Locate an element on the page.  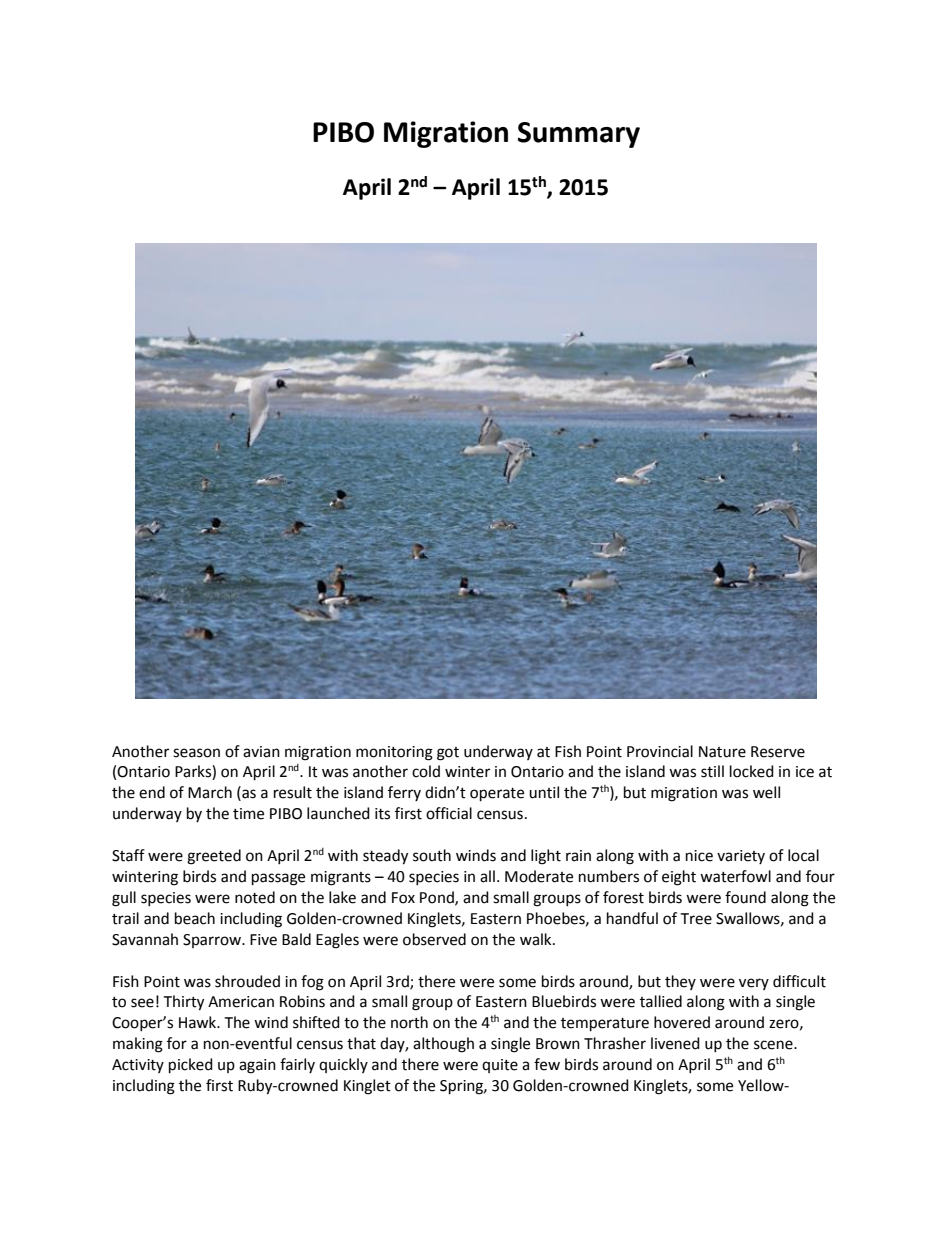
got is located at coordinates (448, 754).
